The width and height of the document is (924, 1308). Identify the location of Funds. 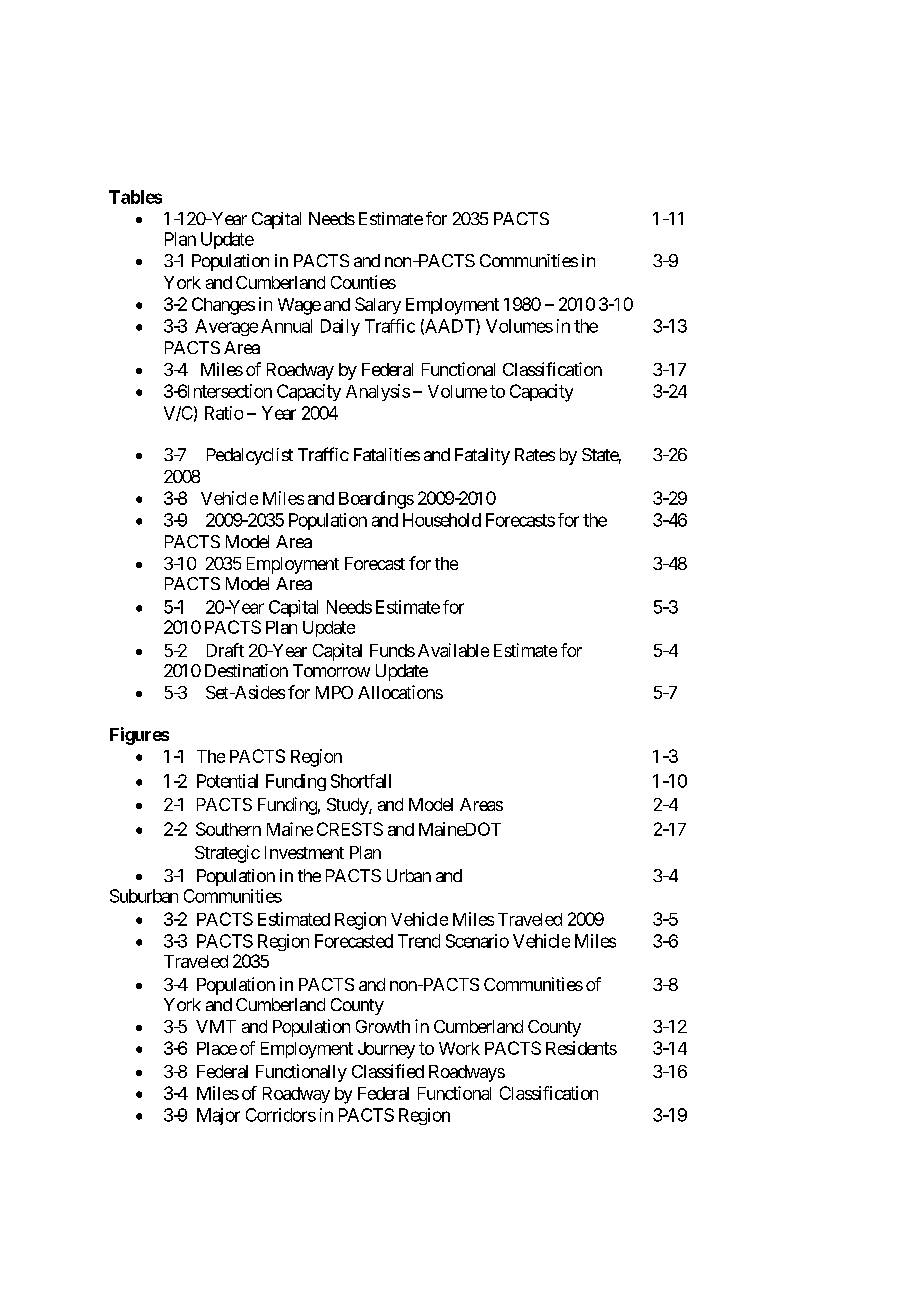
(392, 650).
